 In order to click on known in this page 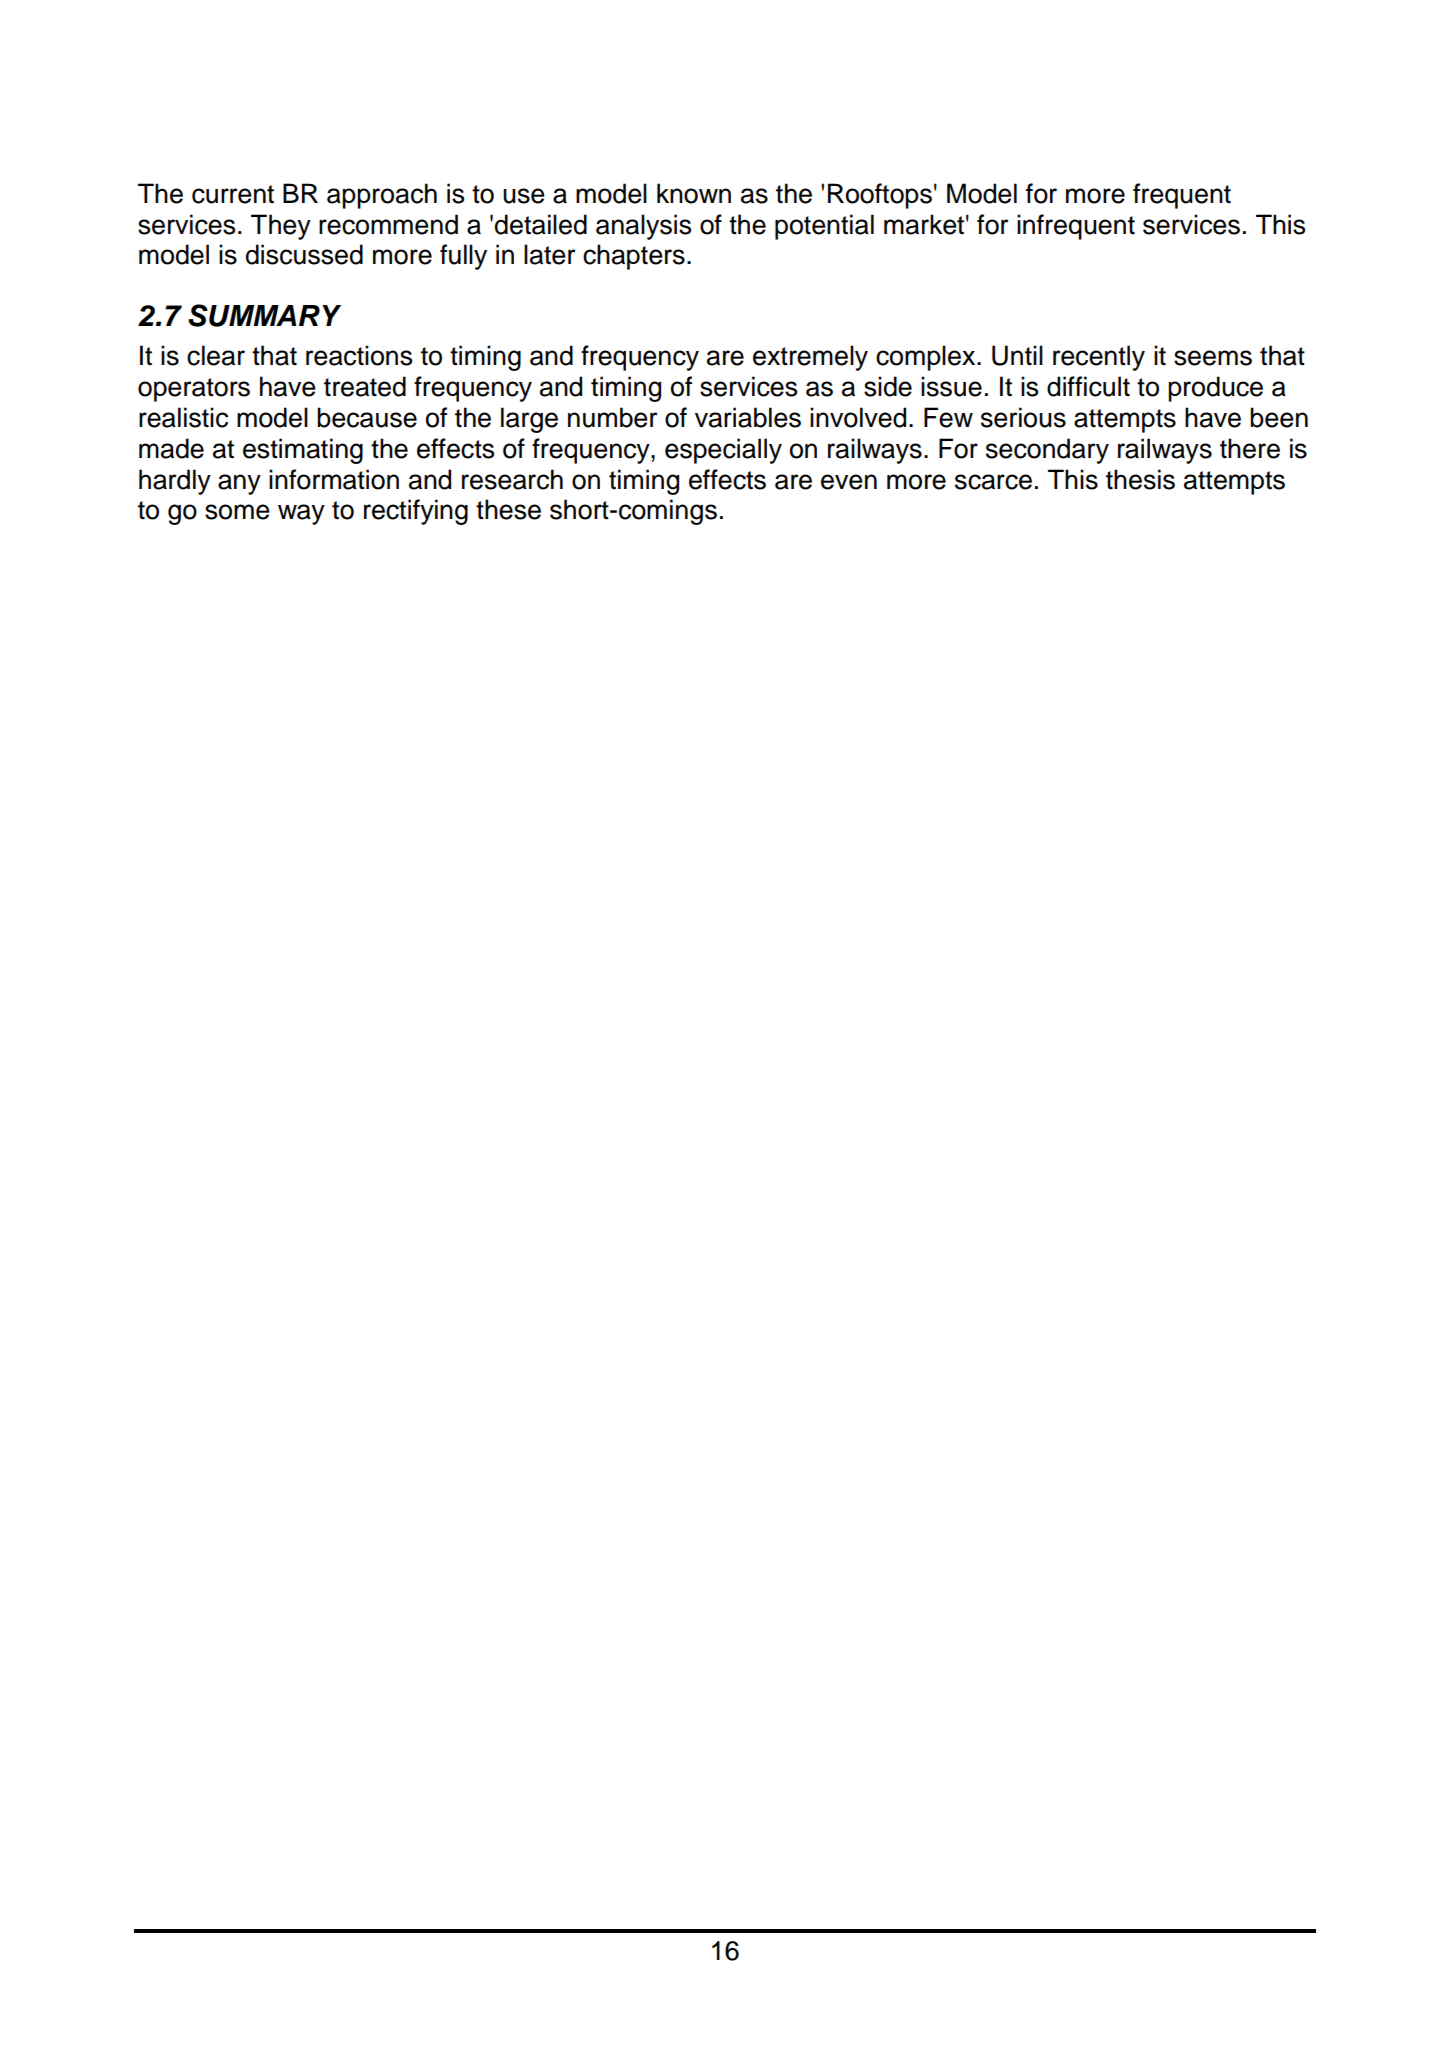, I will do `click(694, 193)`.
